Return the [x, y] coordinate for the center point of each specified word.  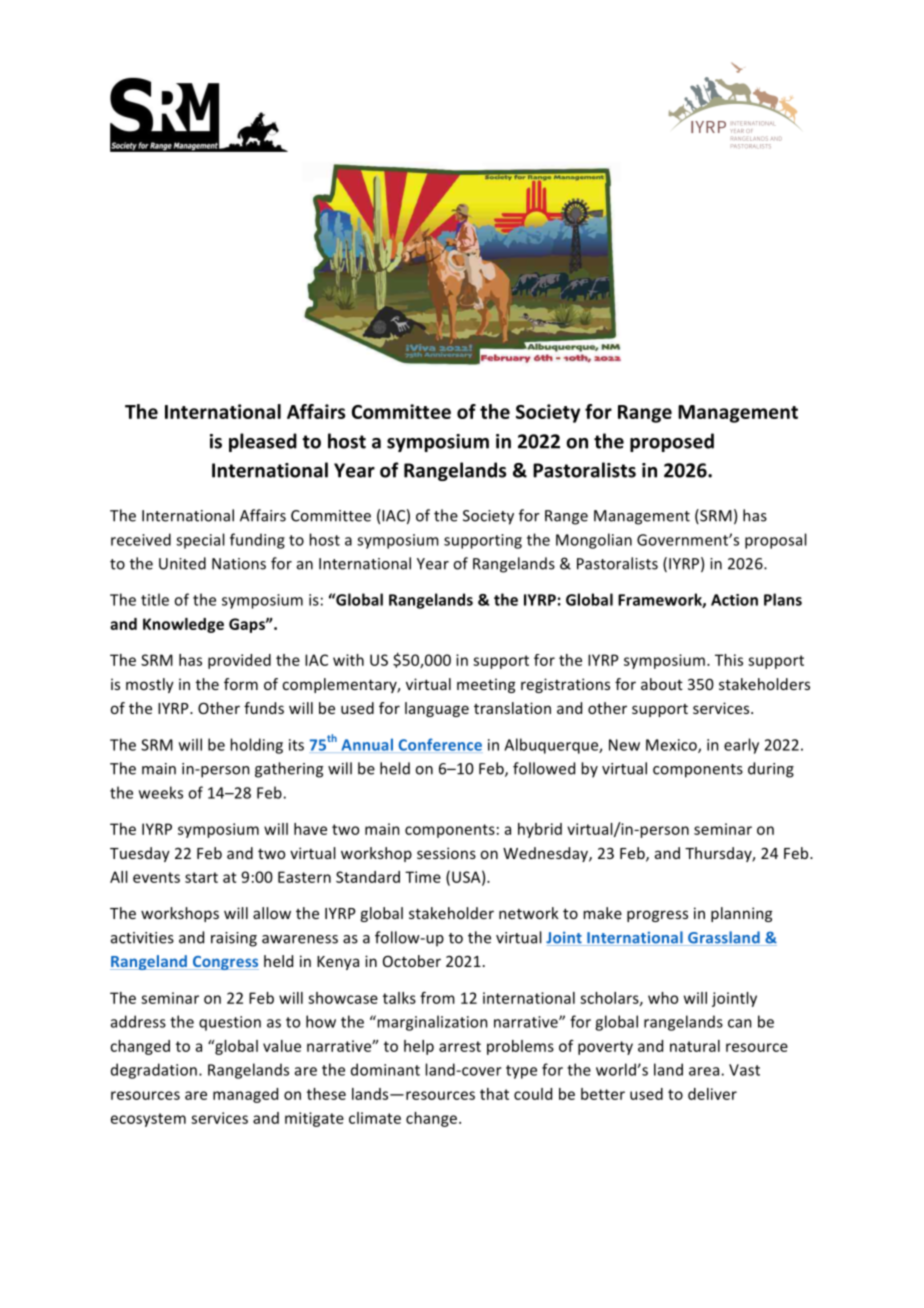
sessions [446, 853]
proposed [672, 442]
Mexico [672, 746]
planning [741, 914]
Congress [224, 963]
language [437, 709]
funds [264, 708]
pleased [263, 442]
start [201, 877]
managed [245, 1095]
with [348, 660]
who [663, 998]
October [412, 961]
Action [734, 600]
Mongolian [594, 541]
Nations [239, 564]
